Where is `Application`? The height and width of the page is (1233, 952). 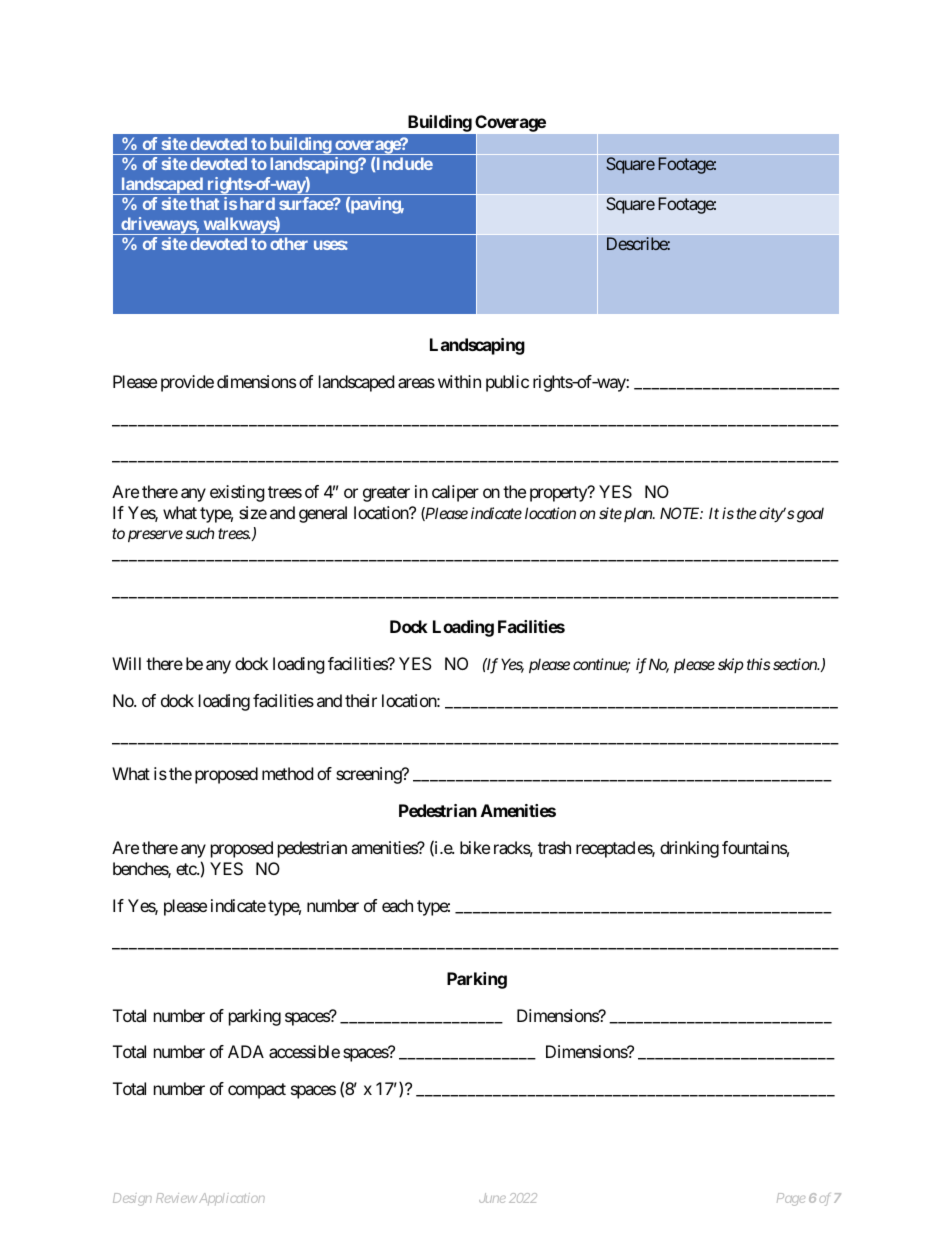 Application is located at coordinates (230, 1199).
